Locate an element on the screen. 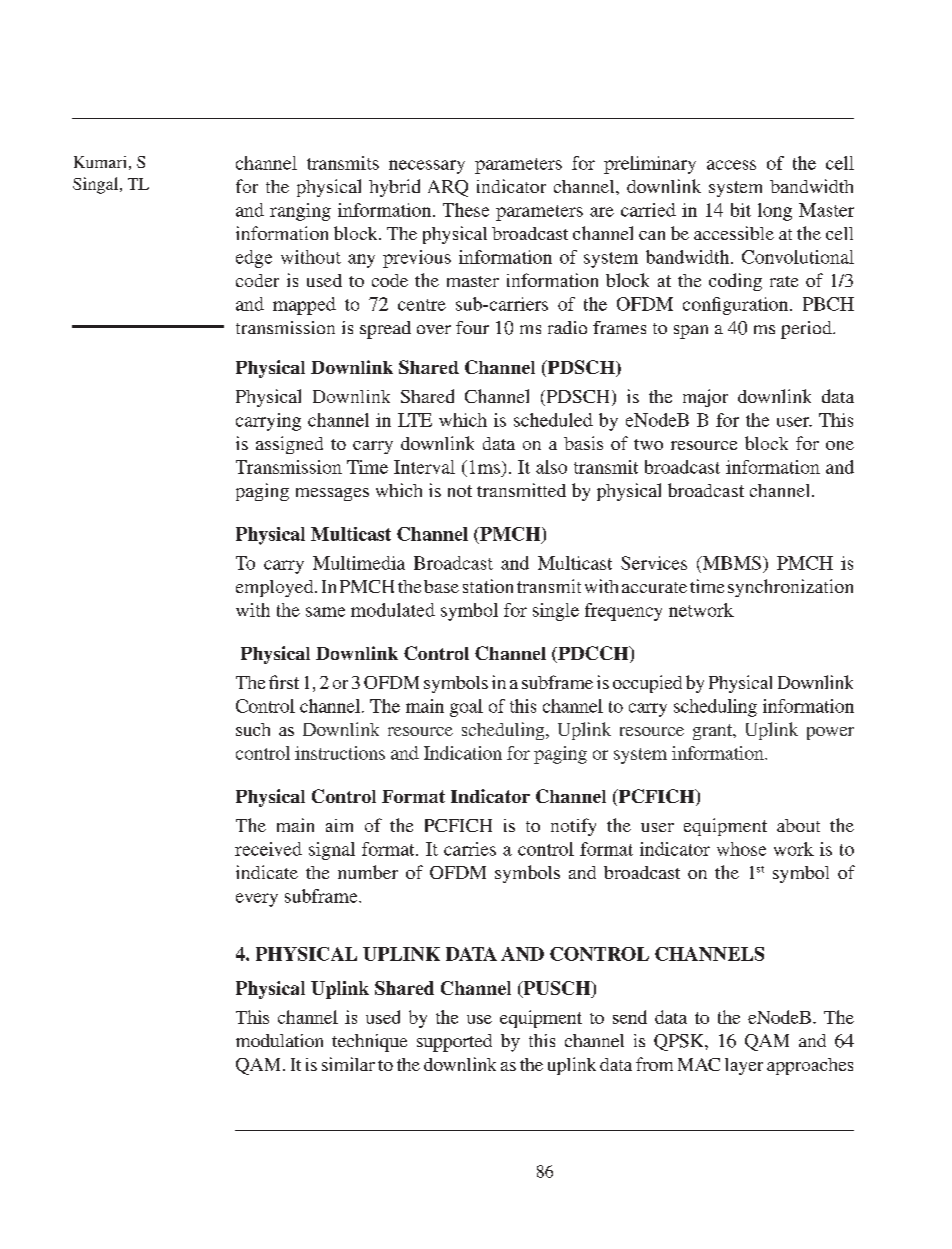 The image size is (952, 1249). bit is located at coordinates (741, 210).
